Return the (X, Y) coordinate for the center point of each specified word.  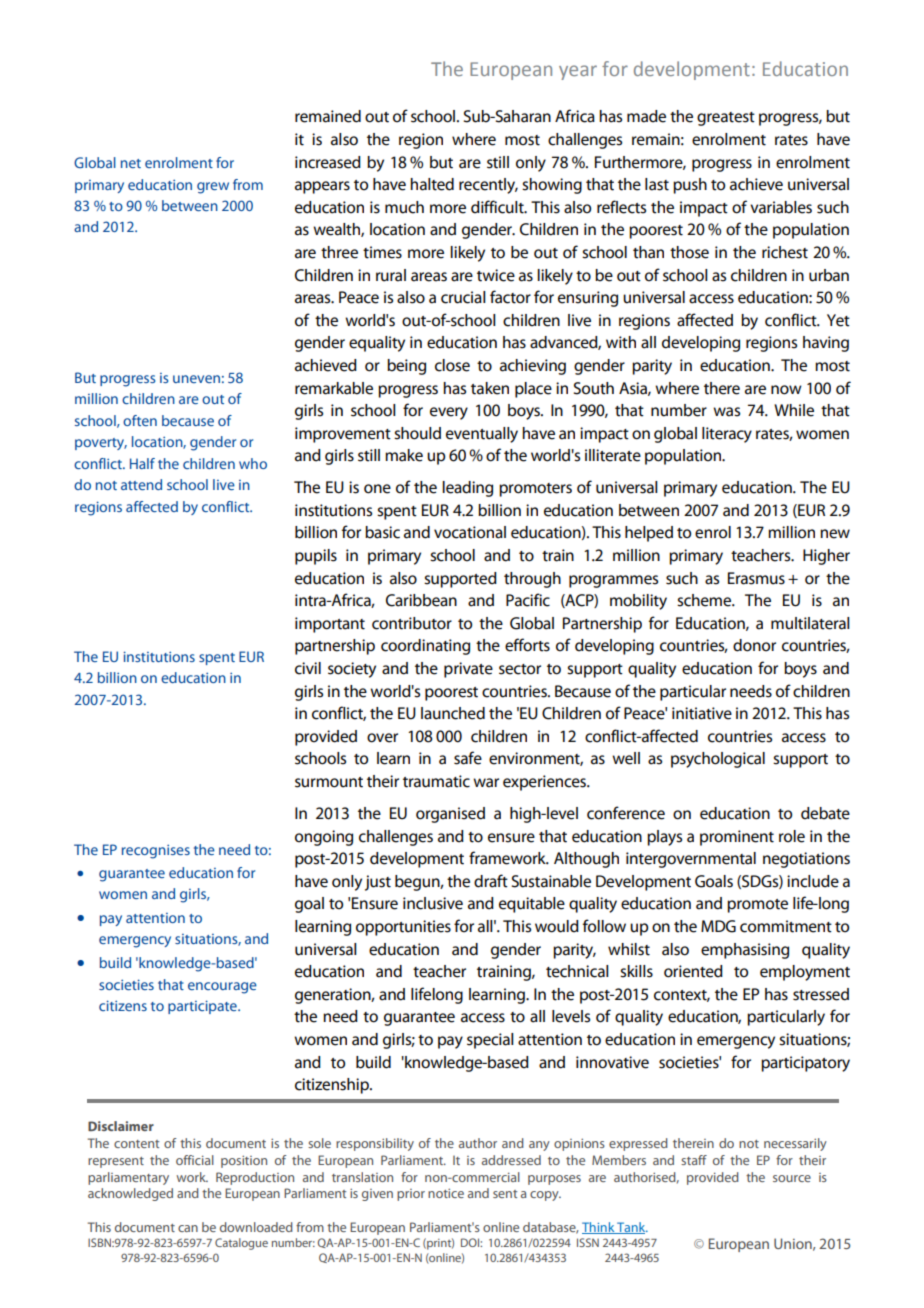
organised (450, 815)
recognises (156, 851)
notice (446, 1193)
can (188, 1228)
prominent (737, 838)
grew (213, 188)
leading (467, 489)
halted (432, 184)
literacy (727, 435)
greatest (726, 119)
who (253, 463)
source (792, 1178)
